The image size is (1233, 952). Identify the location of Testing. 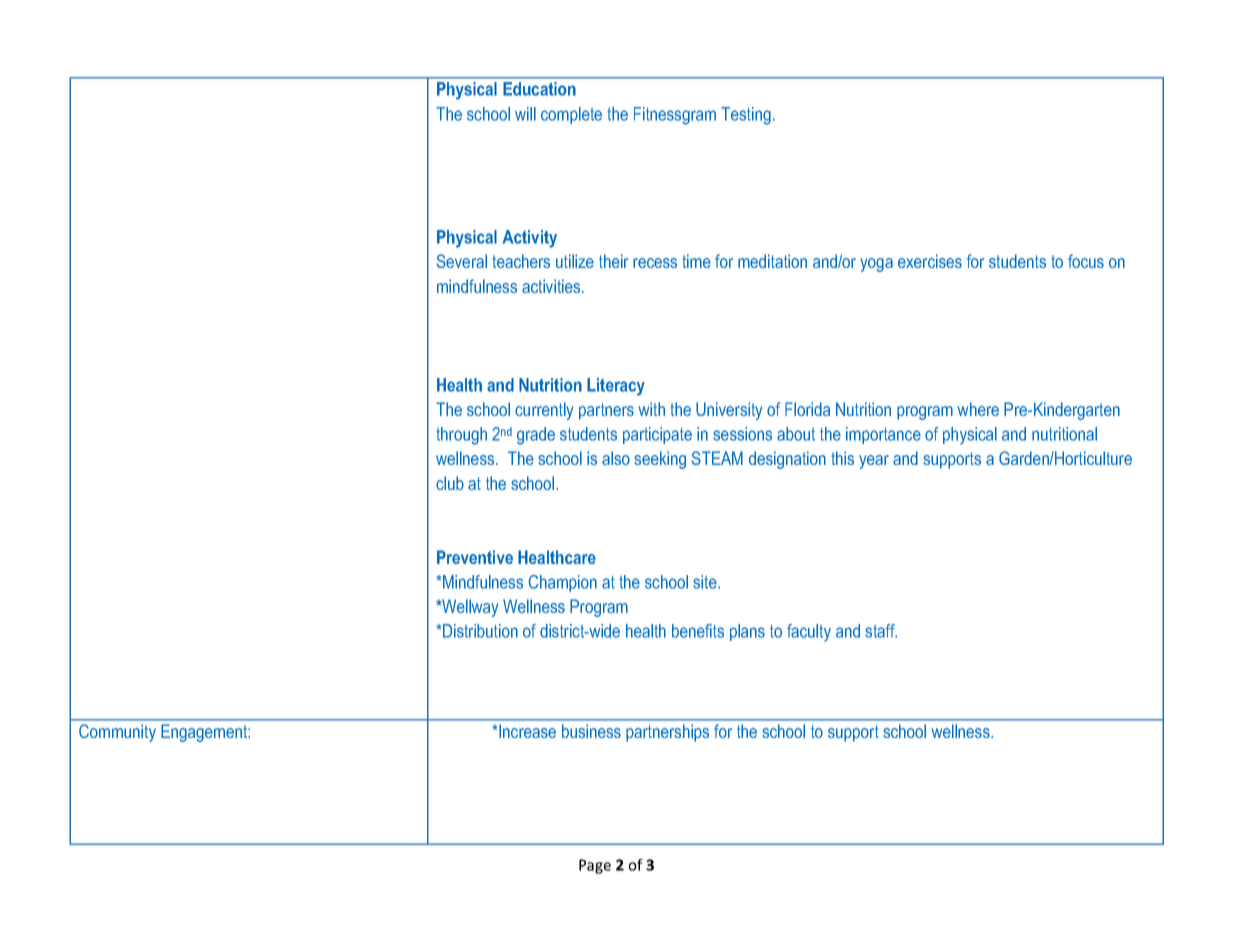
(746, 116).
